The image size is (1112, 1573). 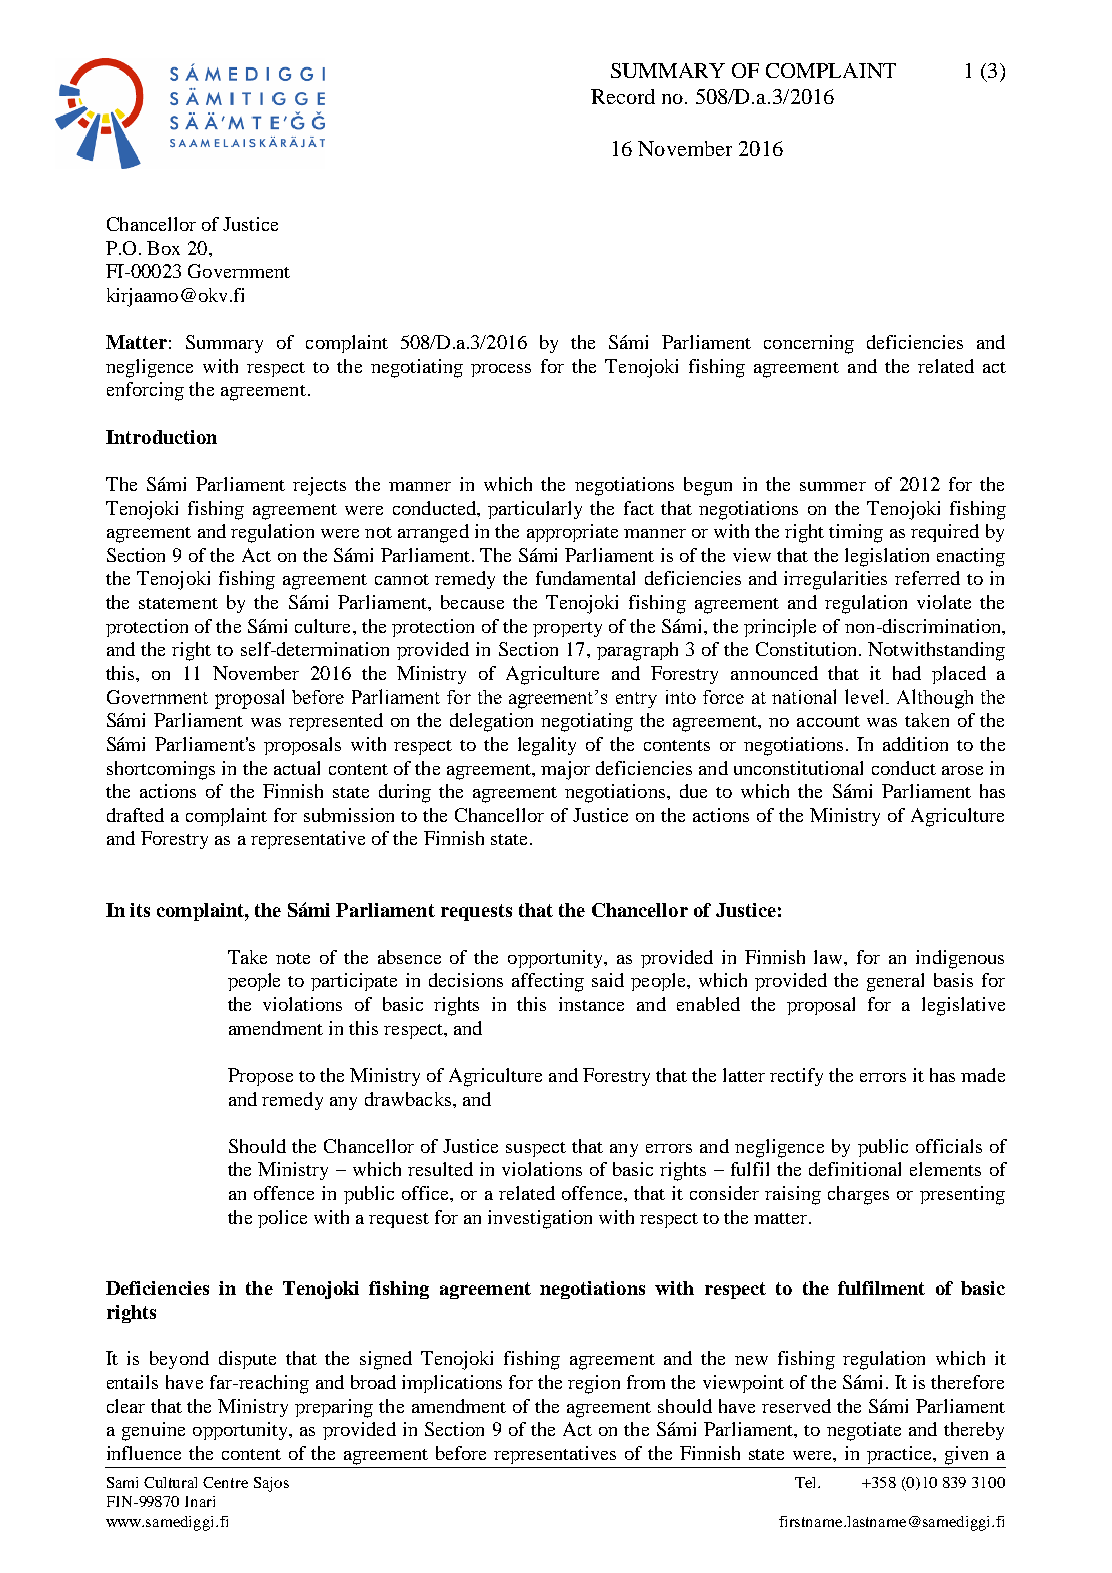 I want to click on affecting, so click(x=548, y=982).
